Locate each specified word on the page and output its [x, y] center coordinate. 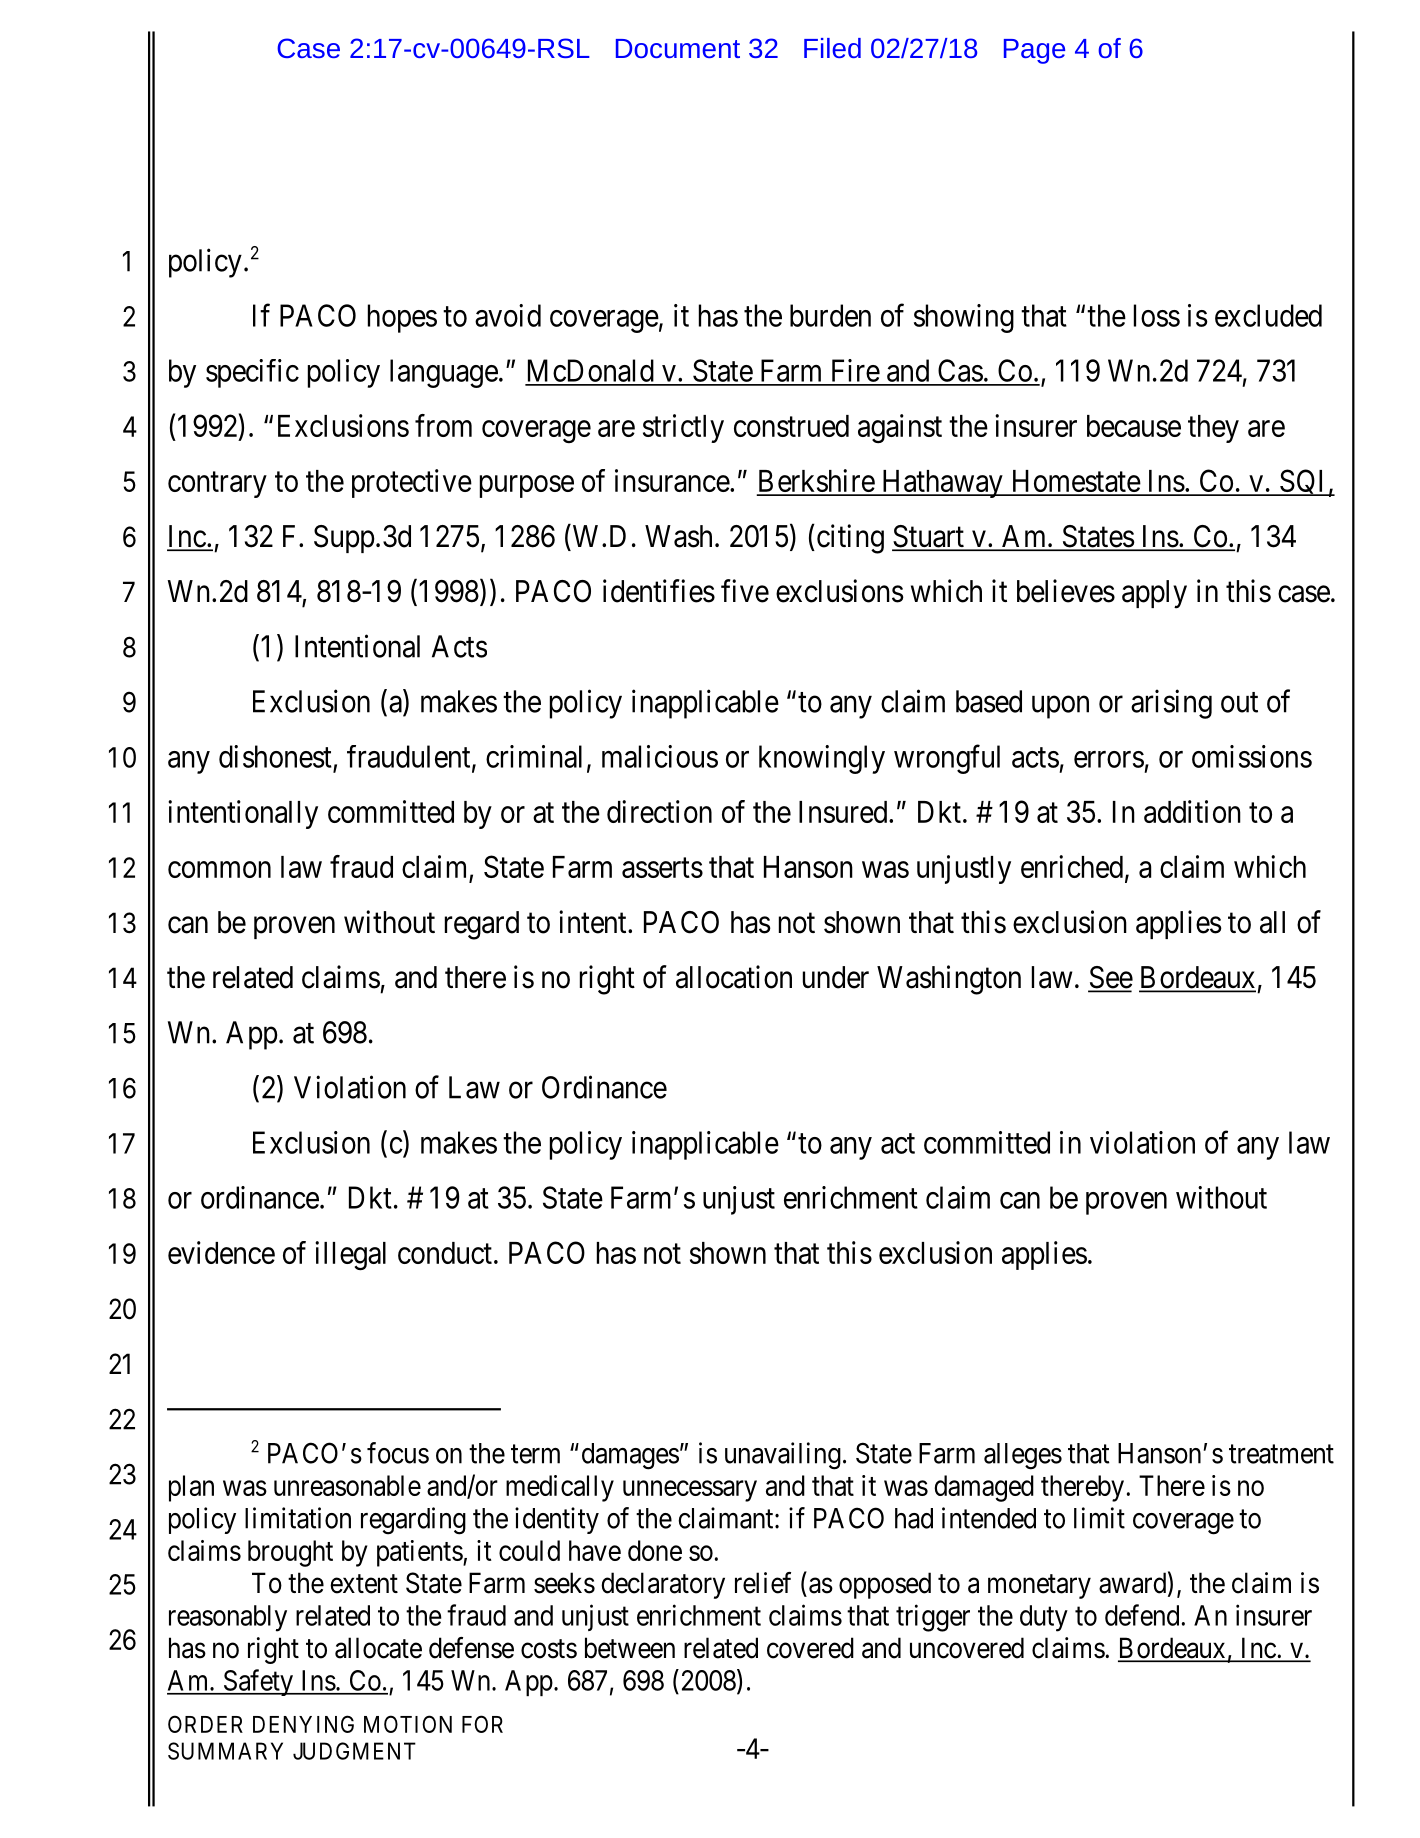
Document [678, 48]
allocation [734, 977]
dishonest [275, 756]
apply [1154, 594]
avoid [508, 315]
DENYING [303, 1724]
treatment [1281, 1454]
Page [1034, 51]
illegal [350, 1256]
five [745, 591]
